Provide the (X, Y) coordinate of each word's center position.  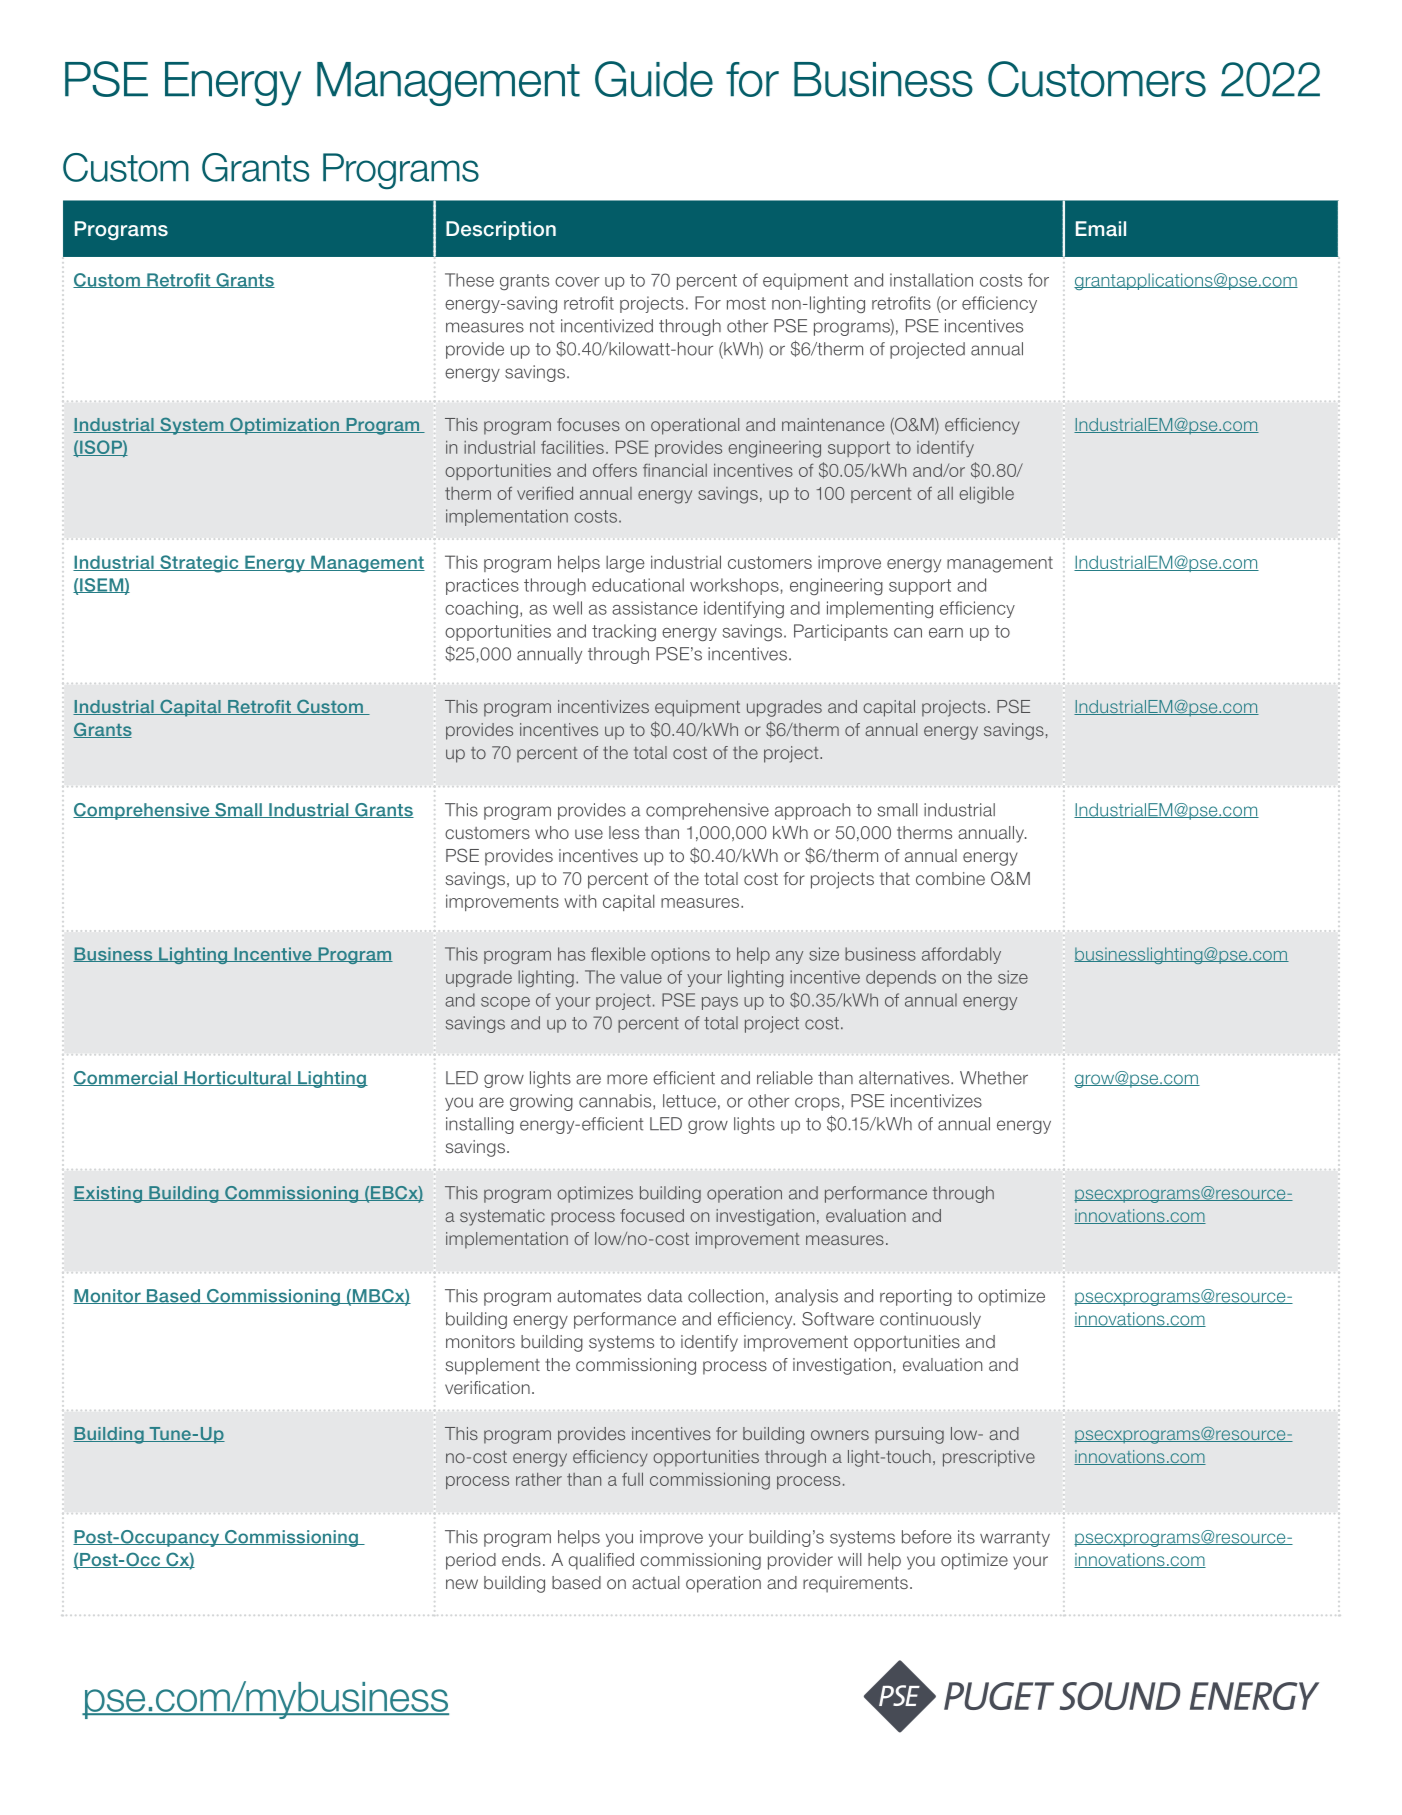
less (624, 832)
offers (615, 470)
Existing (108, 1194)
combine (950, 878)
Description (501, 230)
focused (652, 1215)
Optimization (284, 426)
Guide (654, 79)
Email (1101, 228)
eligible (987, 495)
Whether (994, 1078)
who (552, 832)
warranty (1015, 1539)
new (462, 1584)
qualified (601, 1561)
